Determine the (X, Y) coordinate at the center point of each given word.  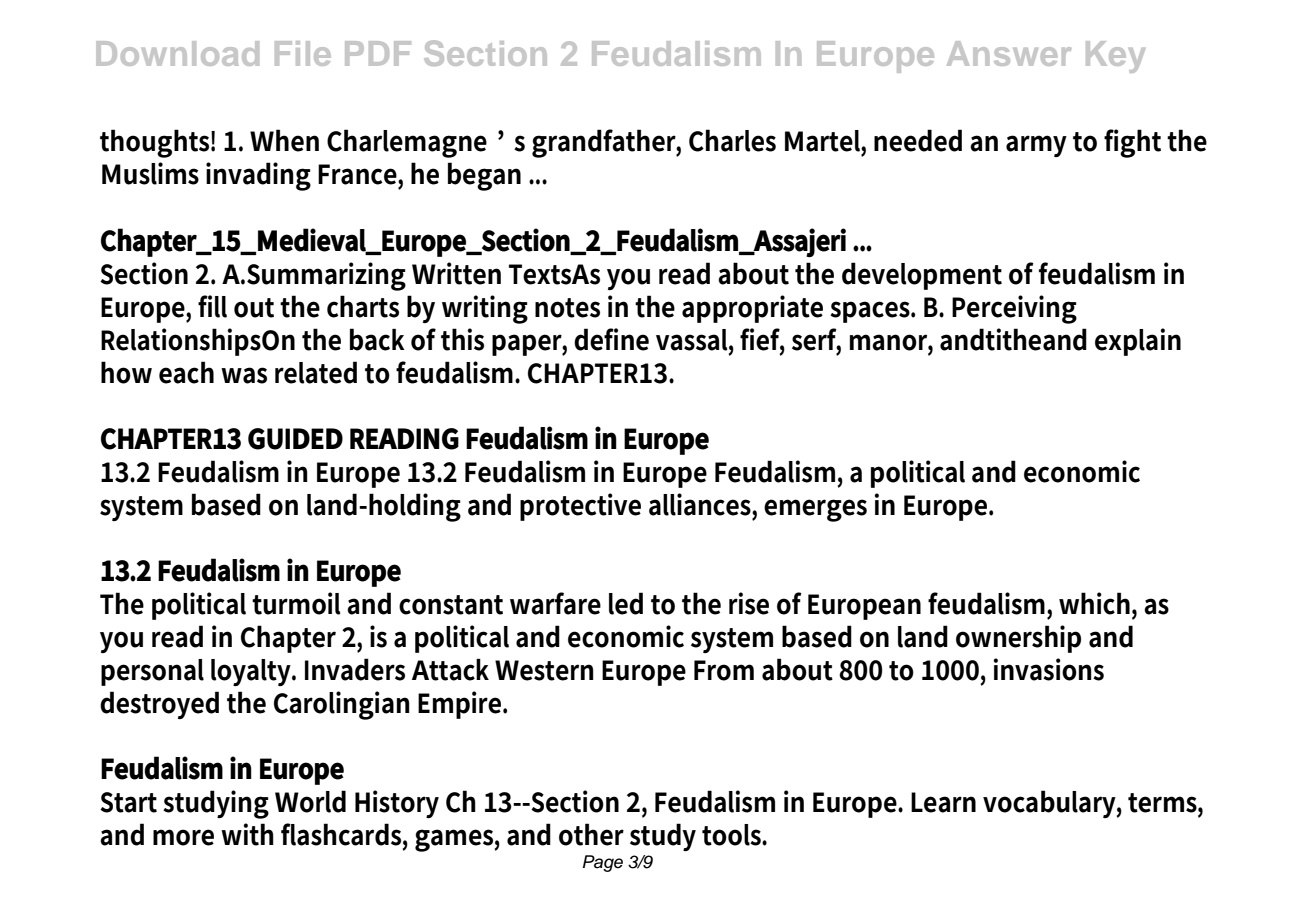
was (244, 375)
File (303, 53)
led (626, 603)
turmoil (296, 603)
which (1096, 603)
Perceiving (1014, 309)
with (247, 834)
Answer (1009, 53)
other (591, 834)
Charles (732, 140)
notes (567, 308)
